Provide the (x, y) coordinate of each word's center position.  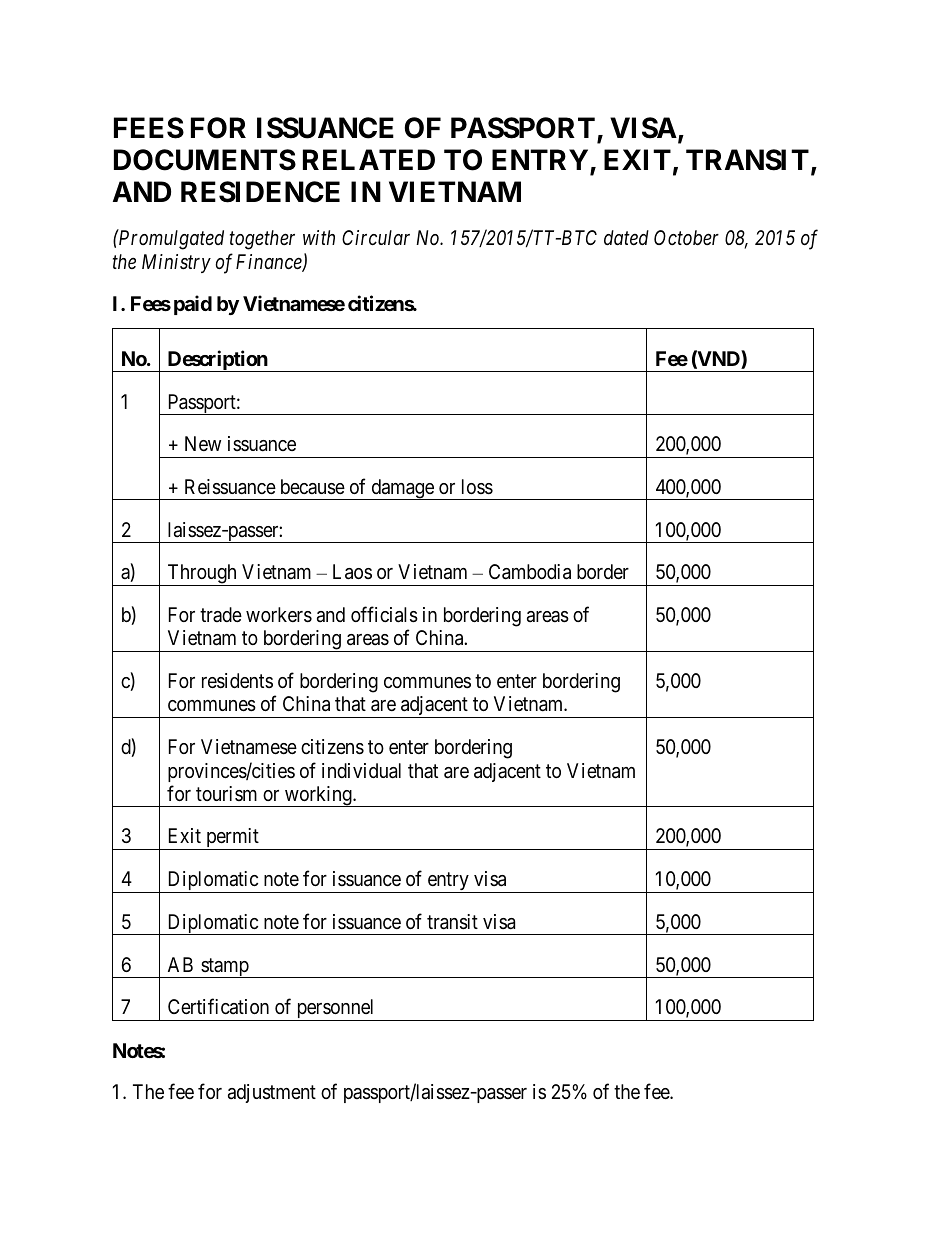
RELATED (369, 159)
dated (626, 237)
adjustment (272, 1093)
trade (221, 614)
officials (384, 614)
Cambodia (530, 572)
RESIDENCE (260, 192)
